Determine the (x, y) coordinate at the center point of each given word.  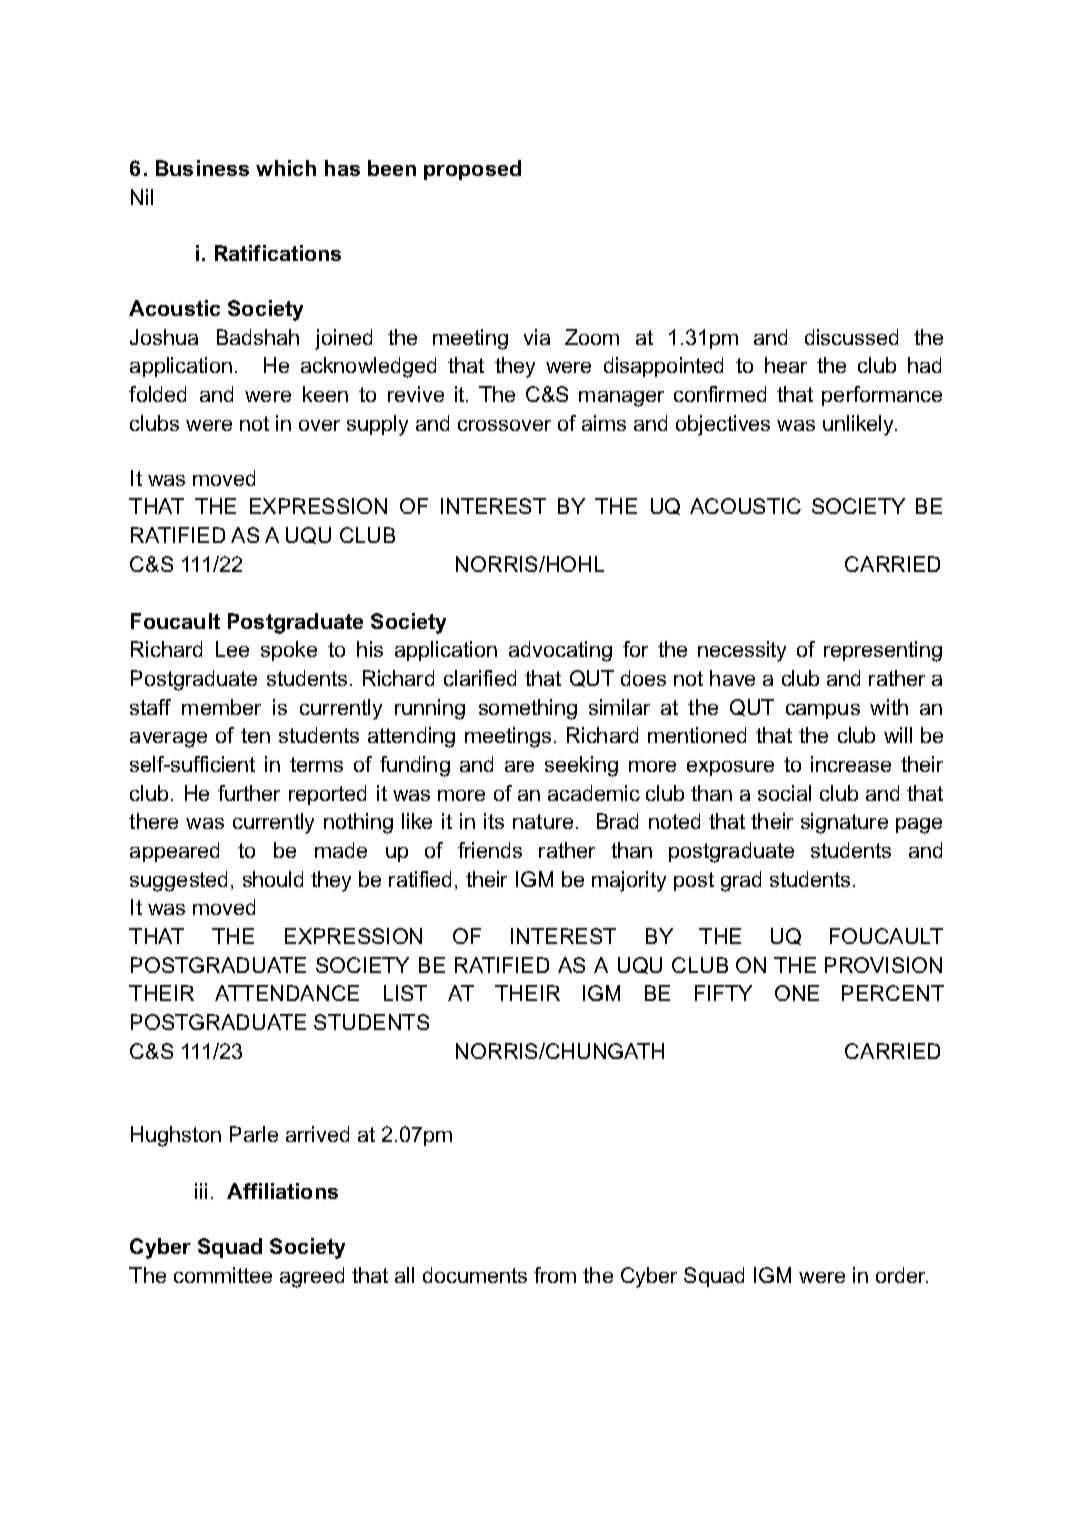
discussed (851, 337)
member (221, 707)
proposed (472, 170)
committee (223, 1275)
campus (823, 711)
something (528, 709)
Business (202, 168)
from (555, 1275)
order (902, 1275)
